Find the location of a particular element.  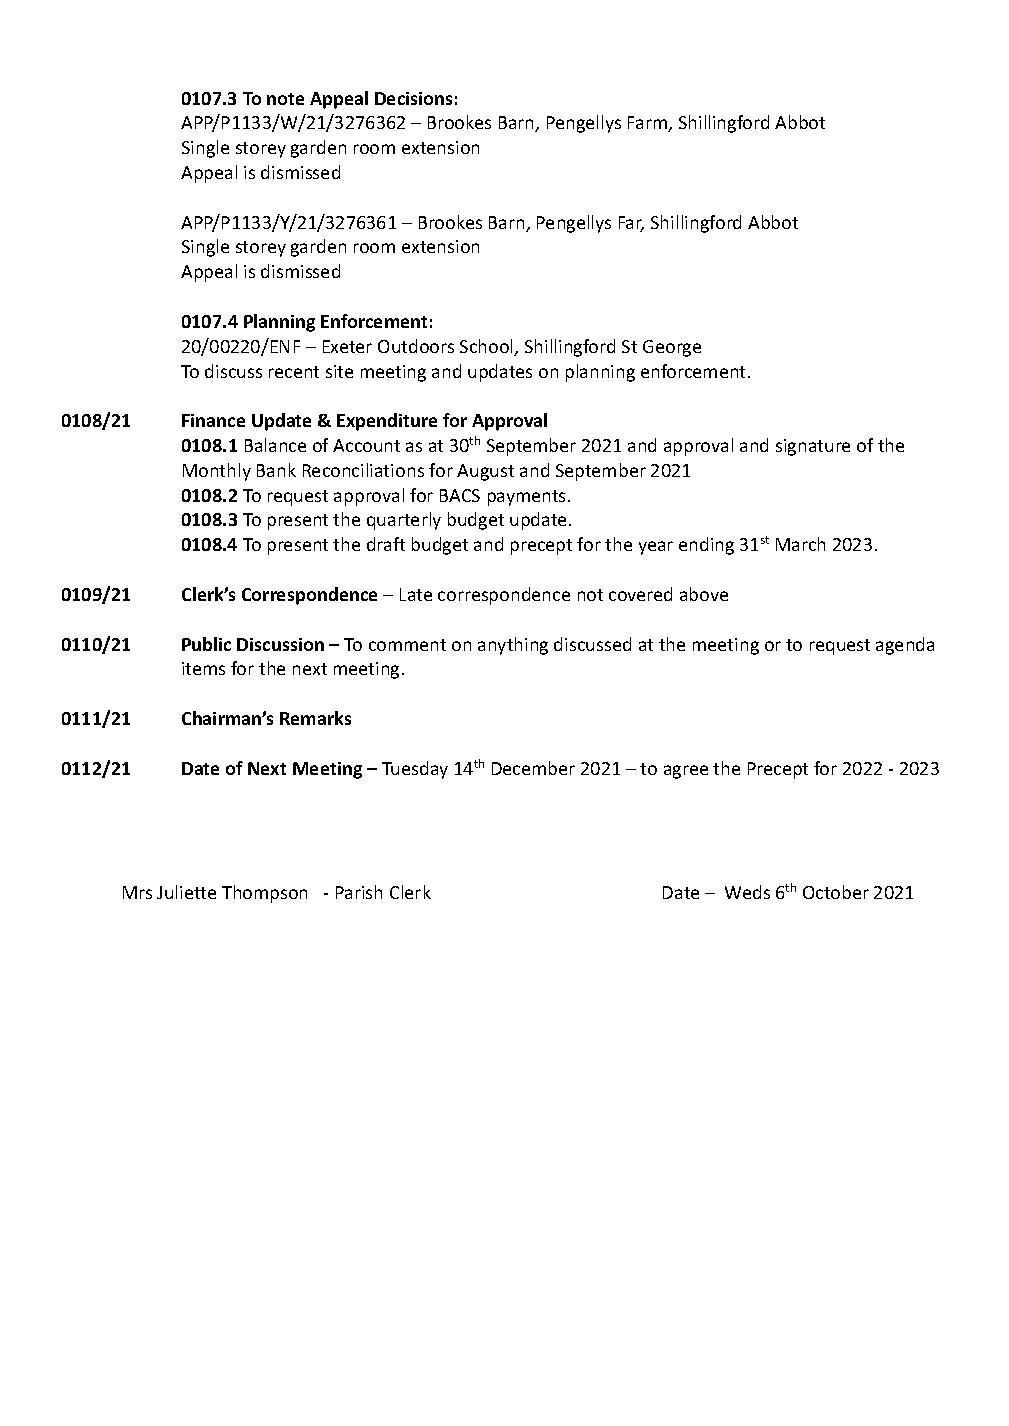

Parish is located at coordinates (359, 892).
